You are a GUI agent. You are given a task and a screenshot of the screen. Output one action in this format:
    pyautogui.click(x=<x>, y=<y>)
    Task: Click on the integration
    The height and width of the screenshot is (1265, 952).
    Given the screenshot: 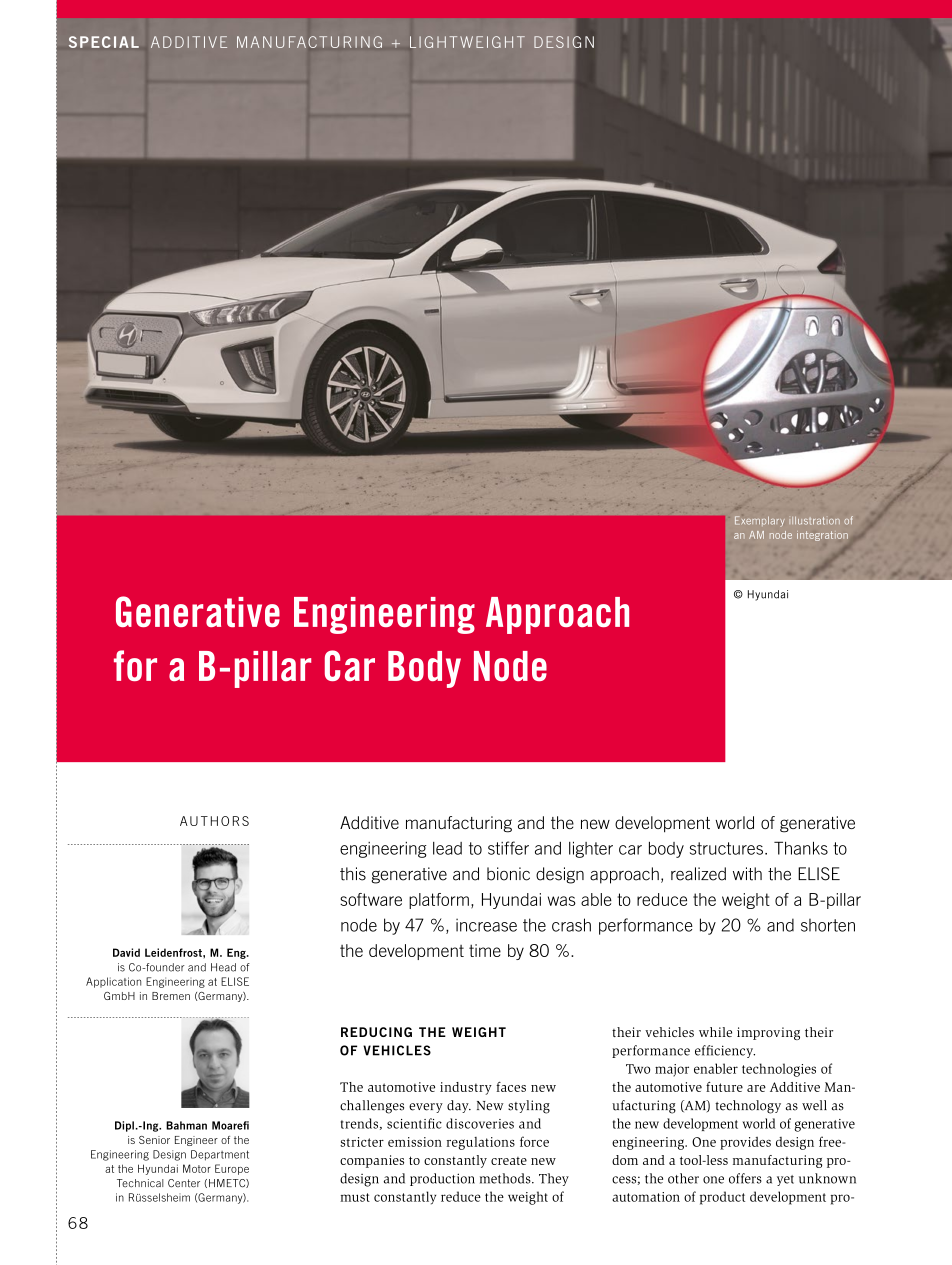 What is the action you would take?
    pyautogui.click(x=822, y=536)
